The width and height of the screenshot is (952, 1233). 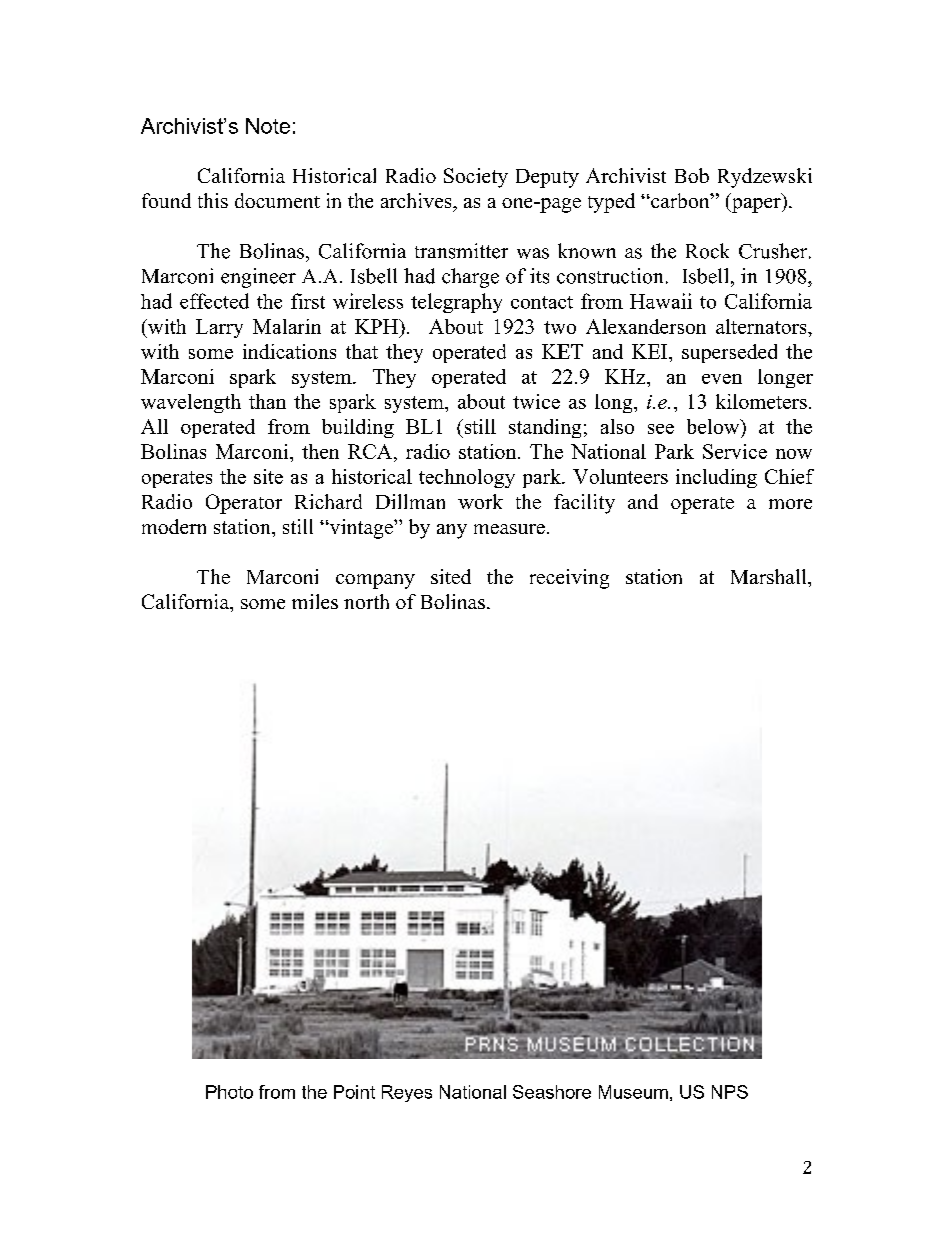 I want to click on Reyes, so click(x=407, y=1093).
